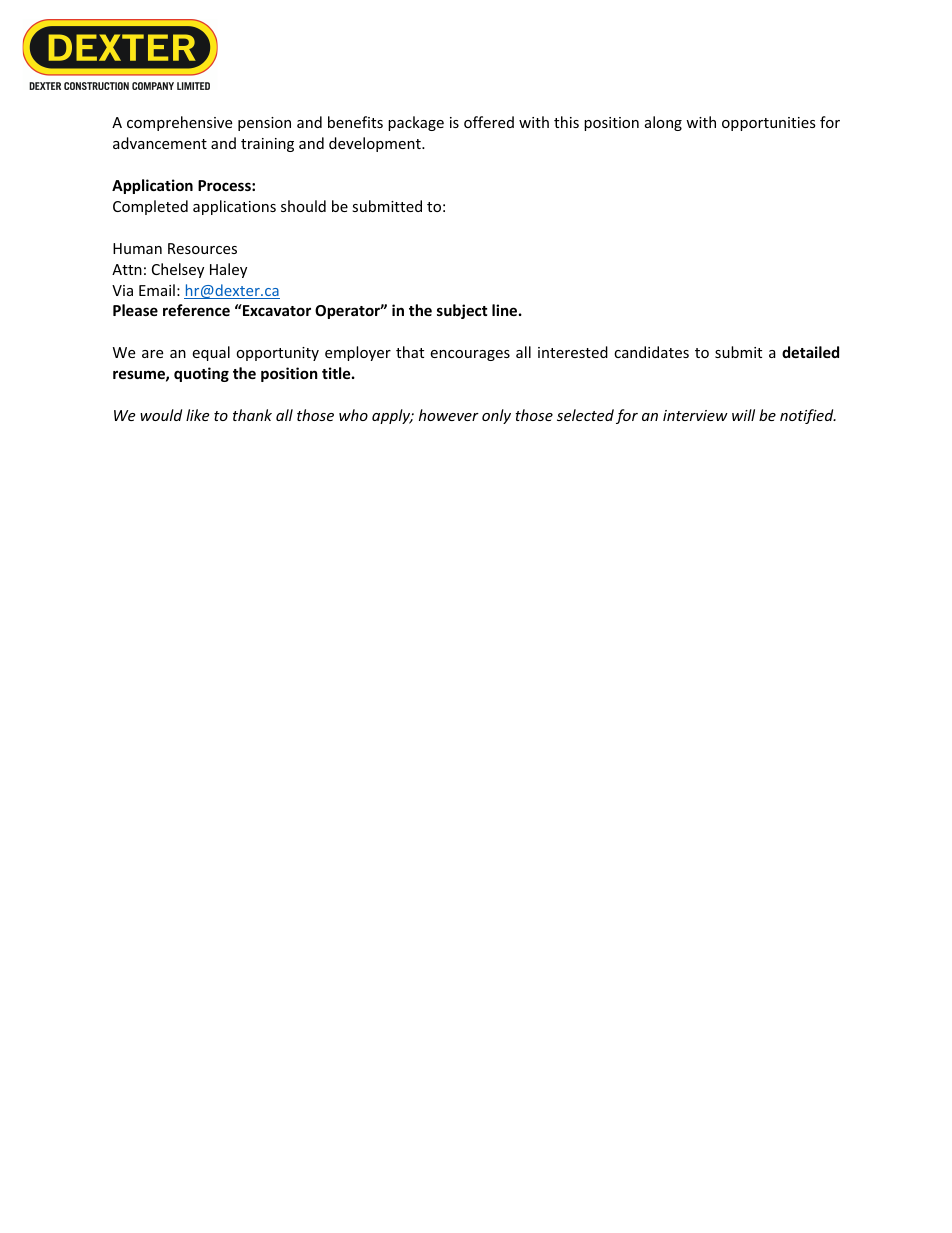 This screenshot has height=1233, width=952. I want to click on offered, so click(489, 122).
